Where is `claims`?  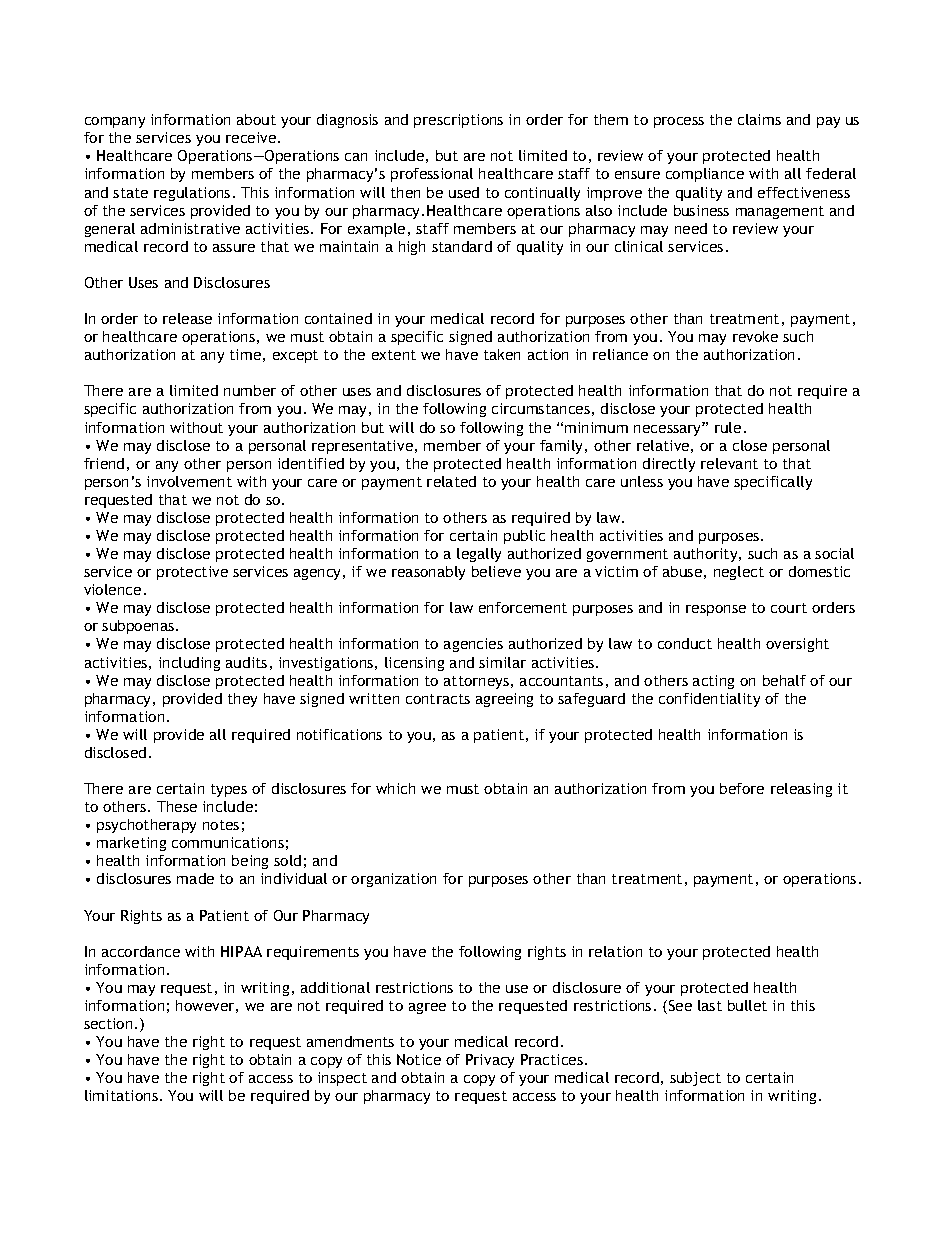
claims is located at coordinates (759, 119).
